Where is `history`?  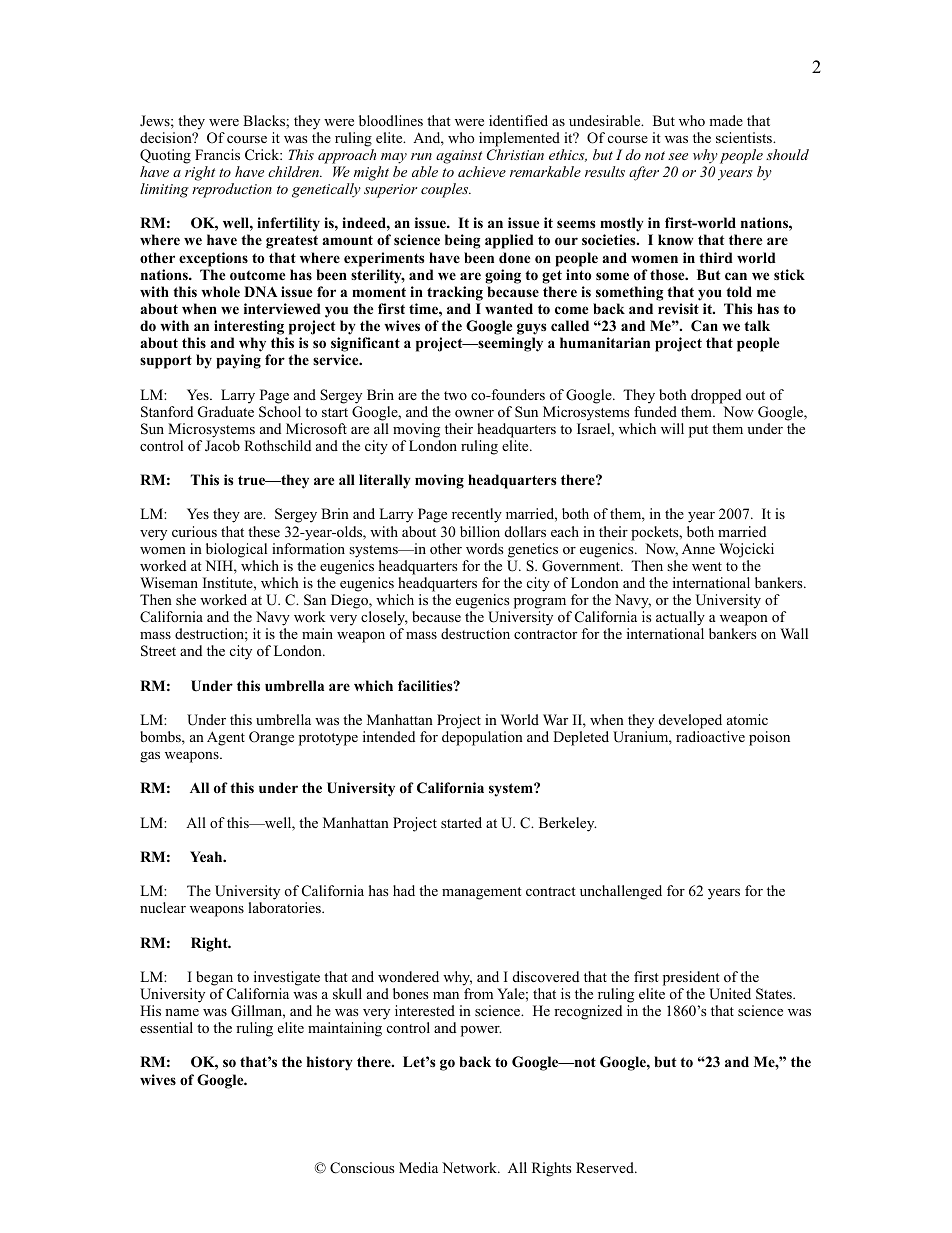 history is located at coordinates (330, 1063).
